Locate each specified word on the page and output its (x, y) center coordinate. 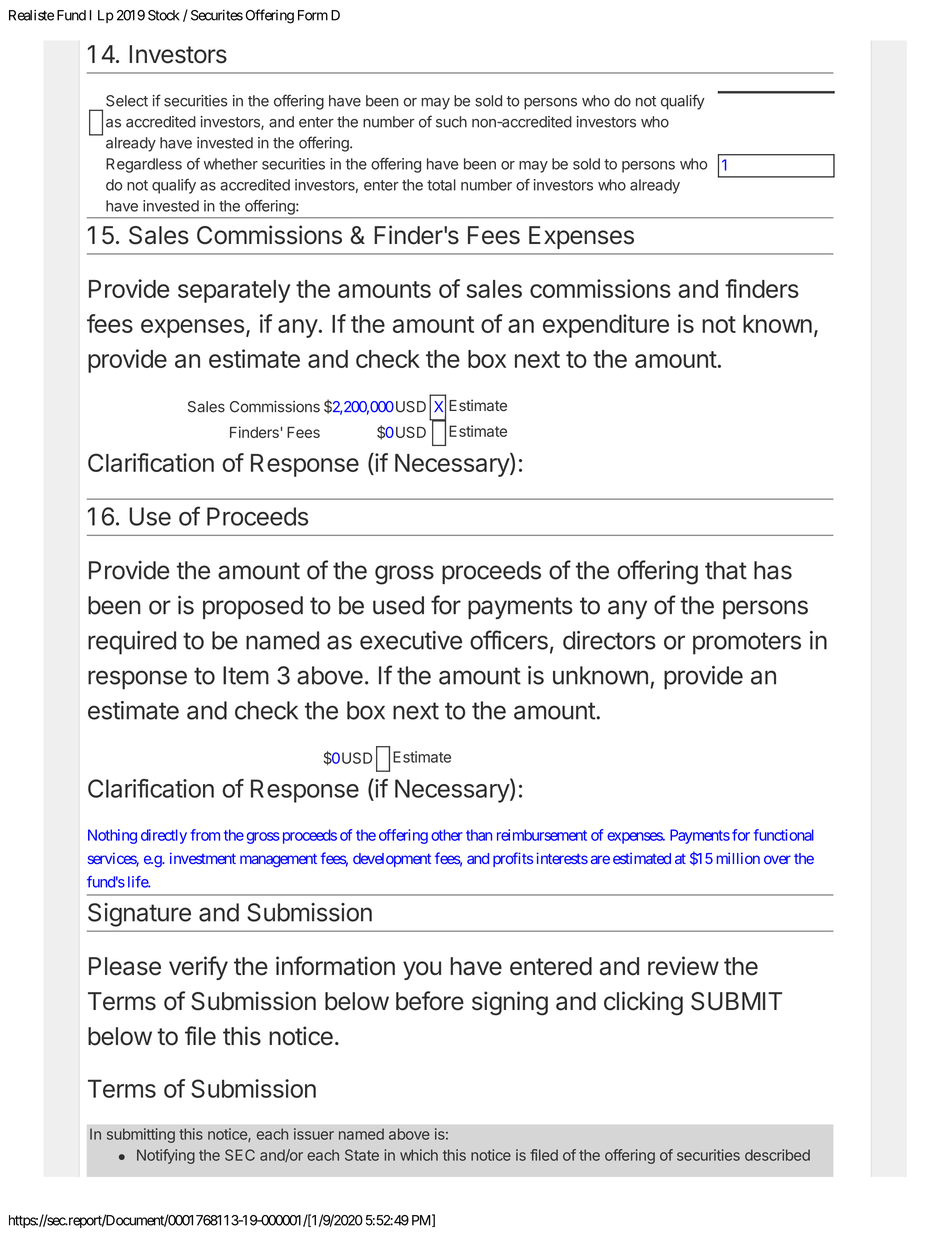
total (441, 185)
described (777, 1155)
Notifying (166, 1156)
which (419, 1155)
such (451, 122)
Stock (164, 15)
